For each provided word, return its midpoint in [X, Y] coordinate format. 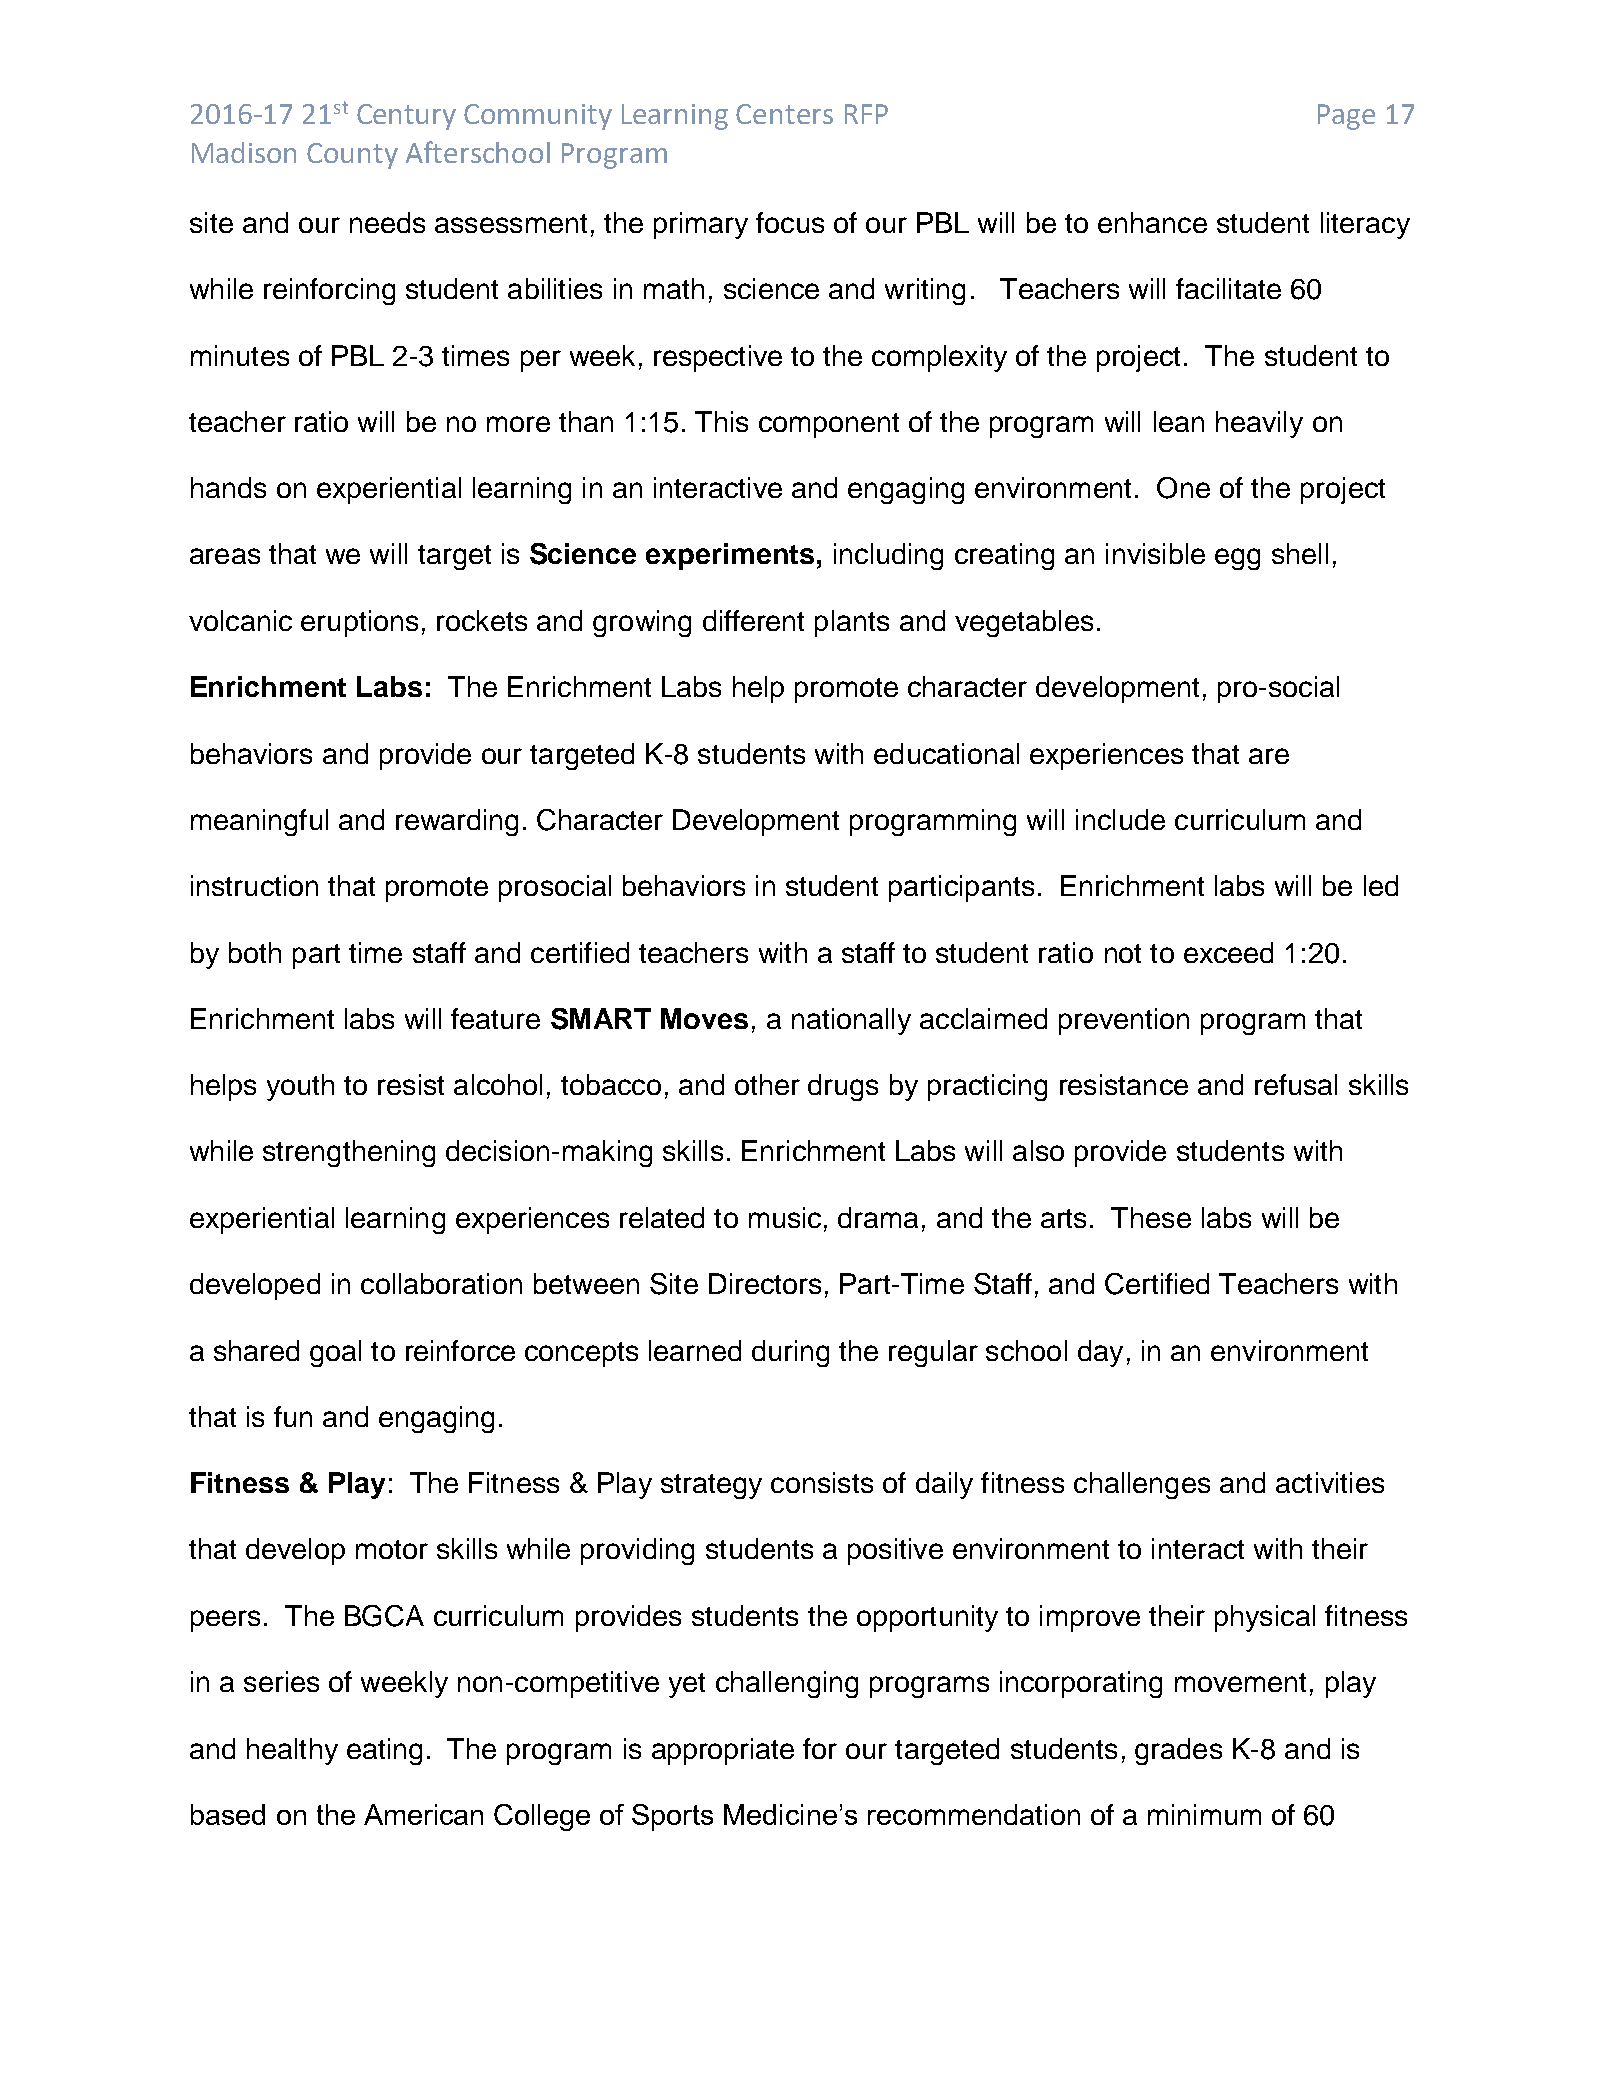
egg [1237, 559]
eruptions [359, 623]
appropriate [723, 1751]
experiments [730, 556]
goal [335, 1353]
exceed [1228, 952]
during [790, 1353]
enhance [1152, 222]
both [255, 952]
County [352, 156]
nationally [851, 1021]
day [1100, 1353]
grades [1178, 1751]
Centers [784, 114]
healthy [292, 1751]
